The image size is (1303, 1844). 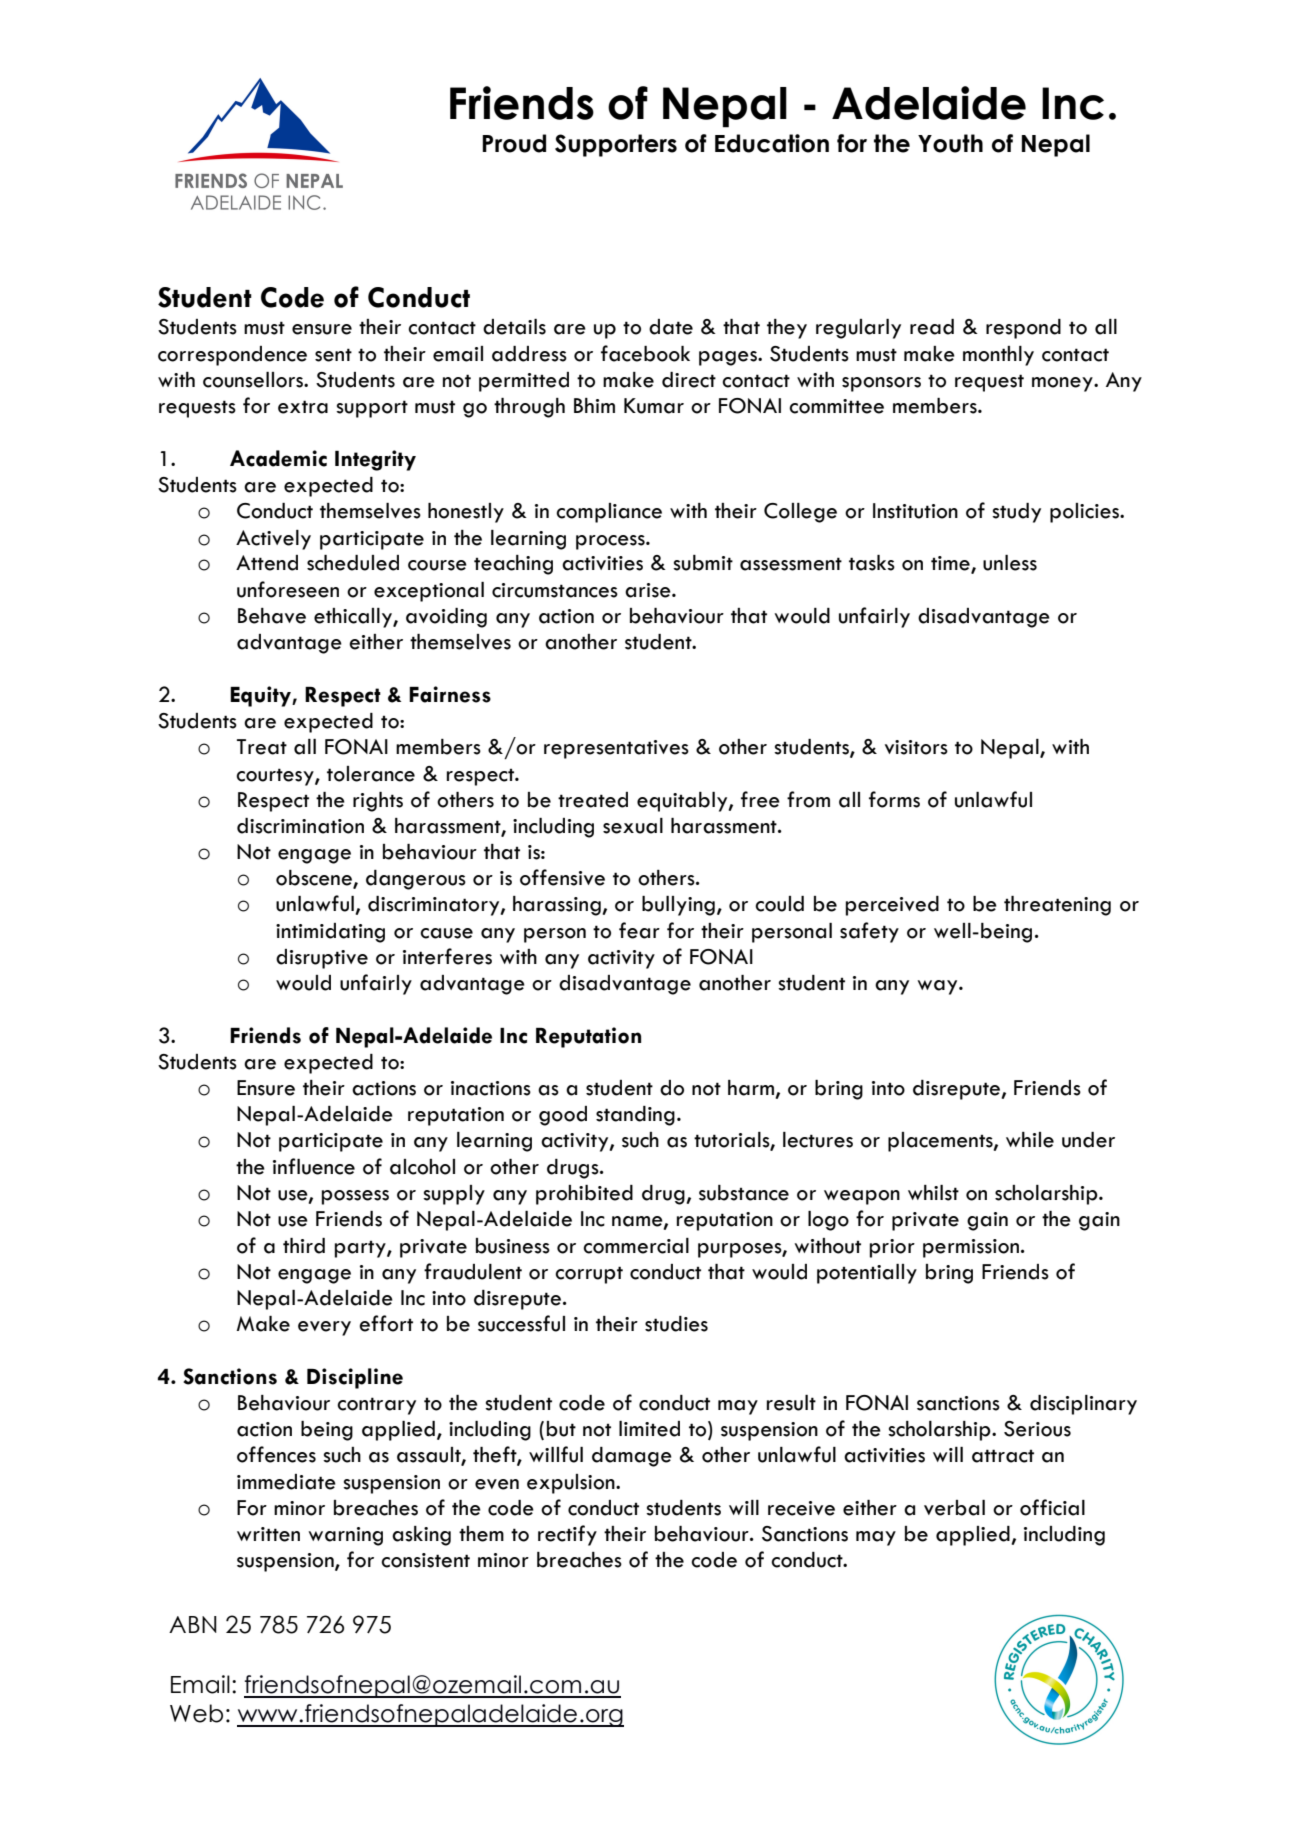 What do you see at coordinates (514, 143) in the screenshot?
I see `Proud` at bounding box center [514, 143].
